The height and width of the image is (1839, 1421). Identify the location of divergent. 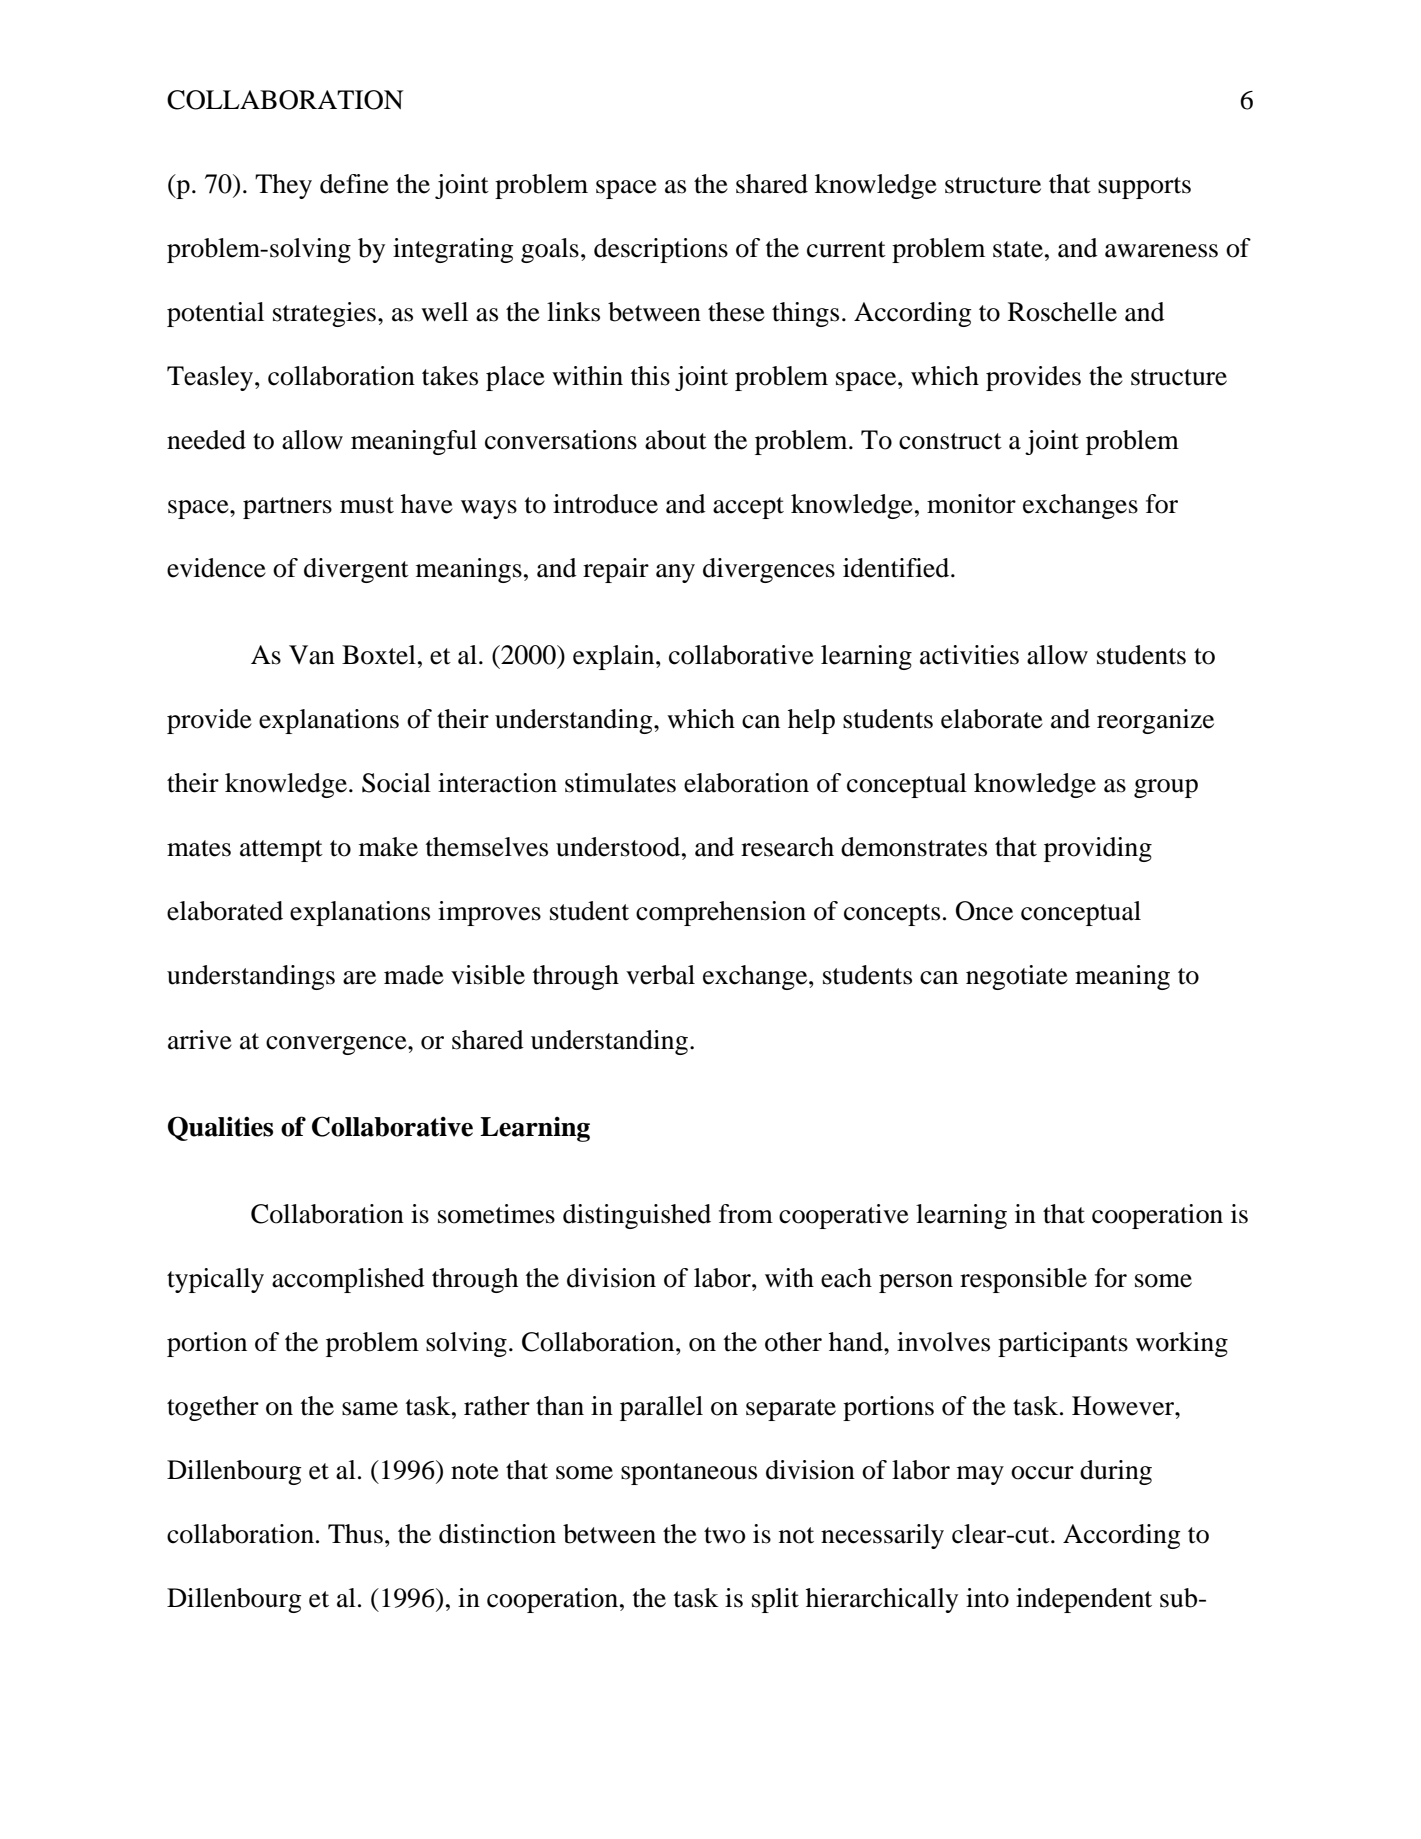
(356, 570).
